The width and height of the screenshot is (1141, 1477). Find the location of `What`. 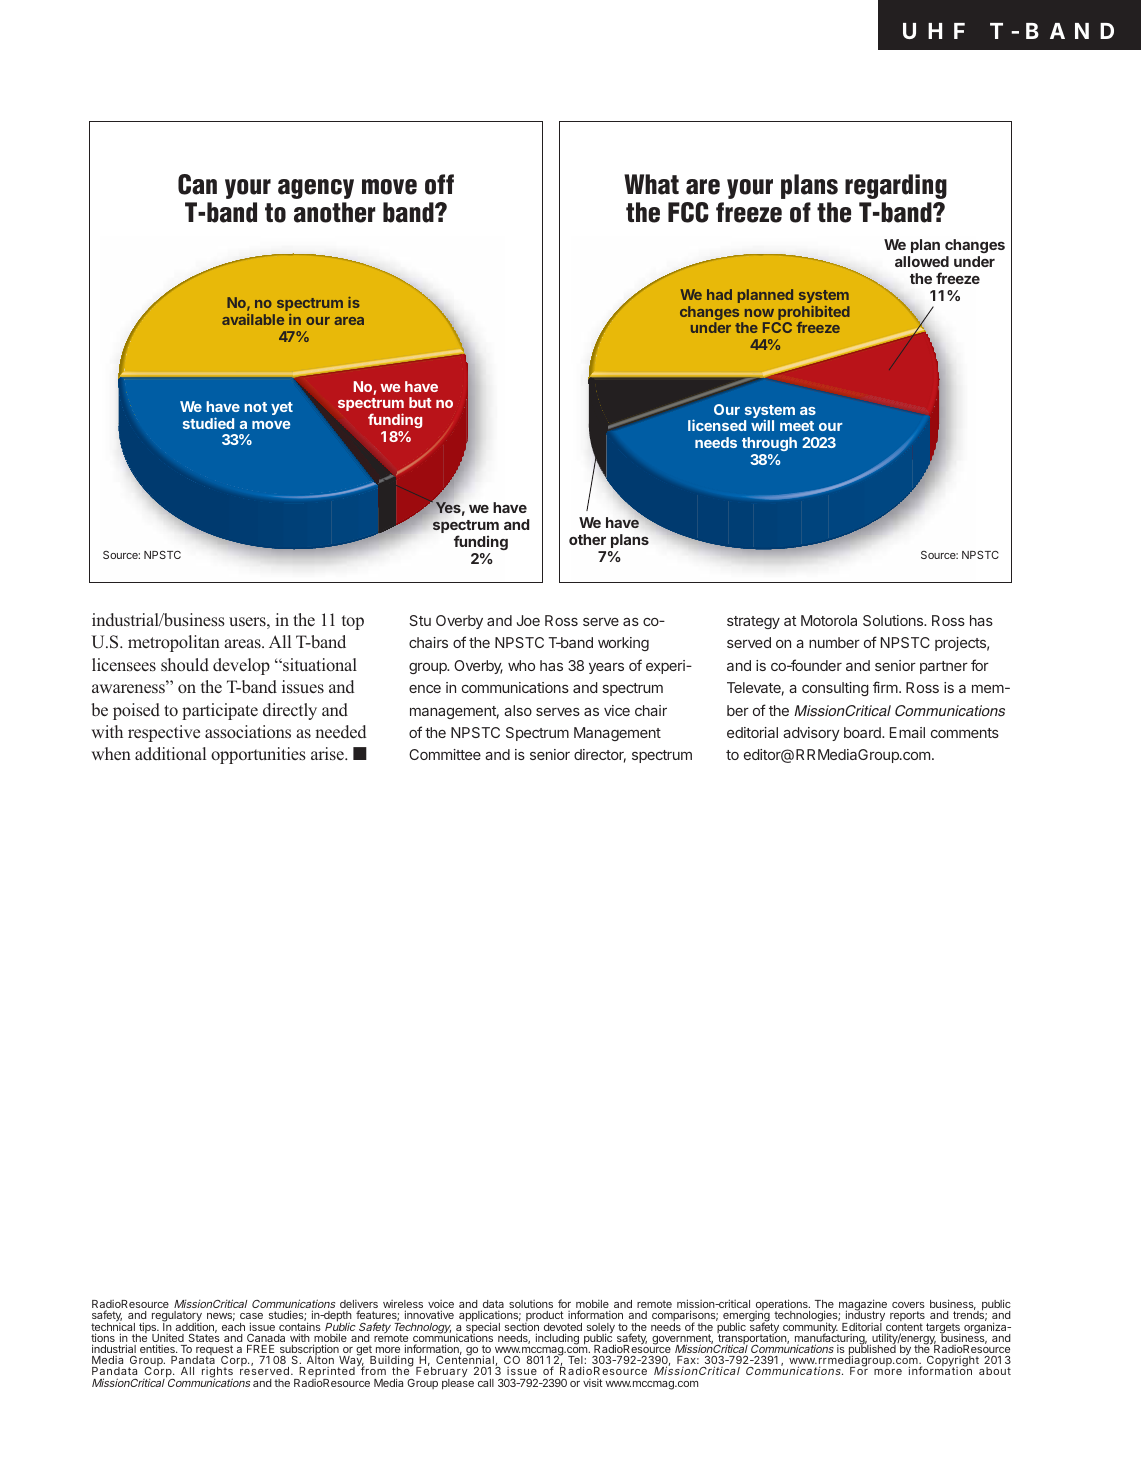

What is located at coordinates (651, 184).
